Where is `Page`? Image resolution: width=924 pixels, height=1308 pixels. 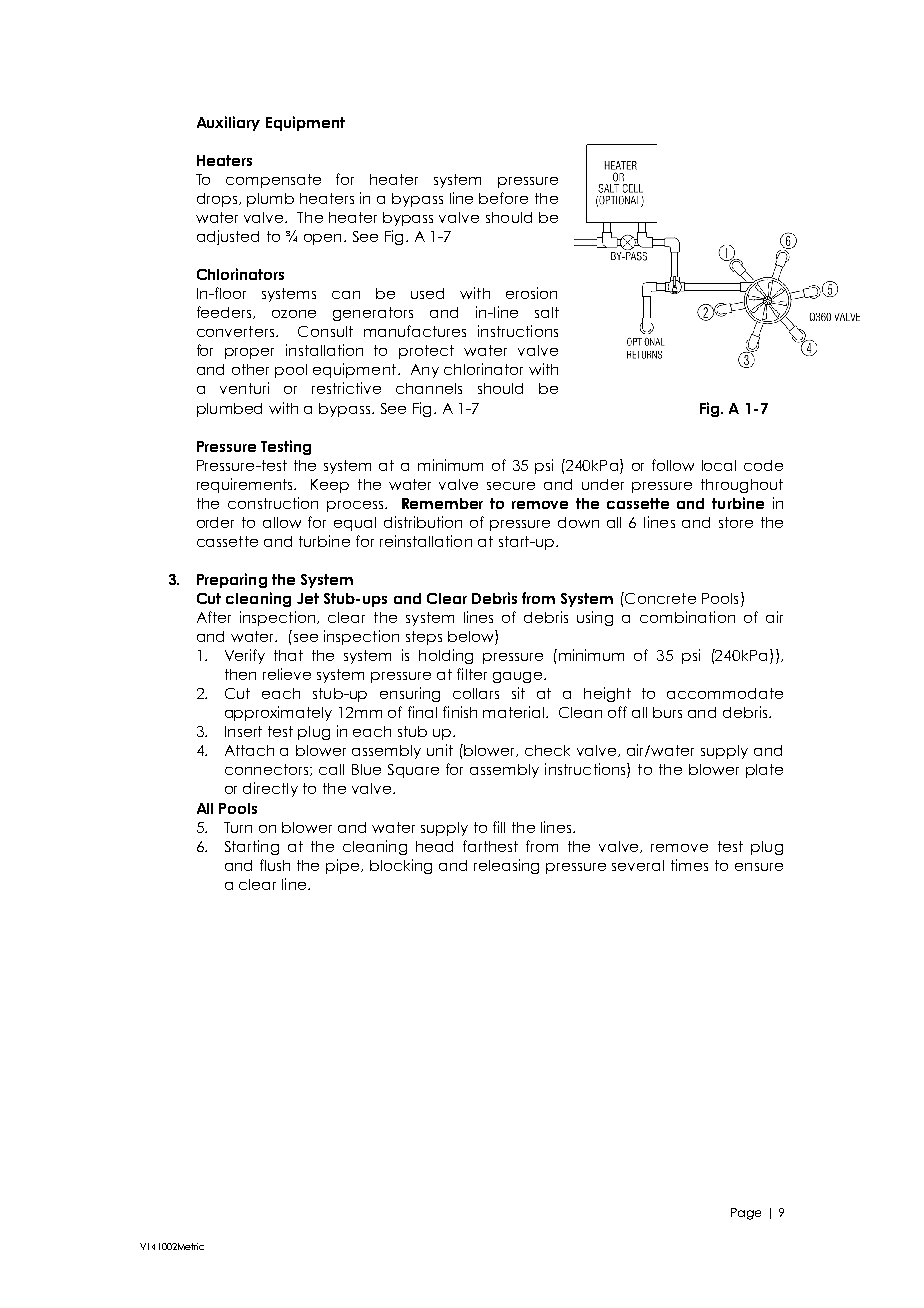 Page is located at coordinates (746, 1214).
